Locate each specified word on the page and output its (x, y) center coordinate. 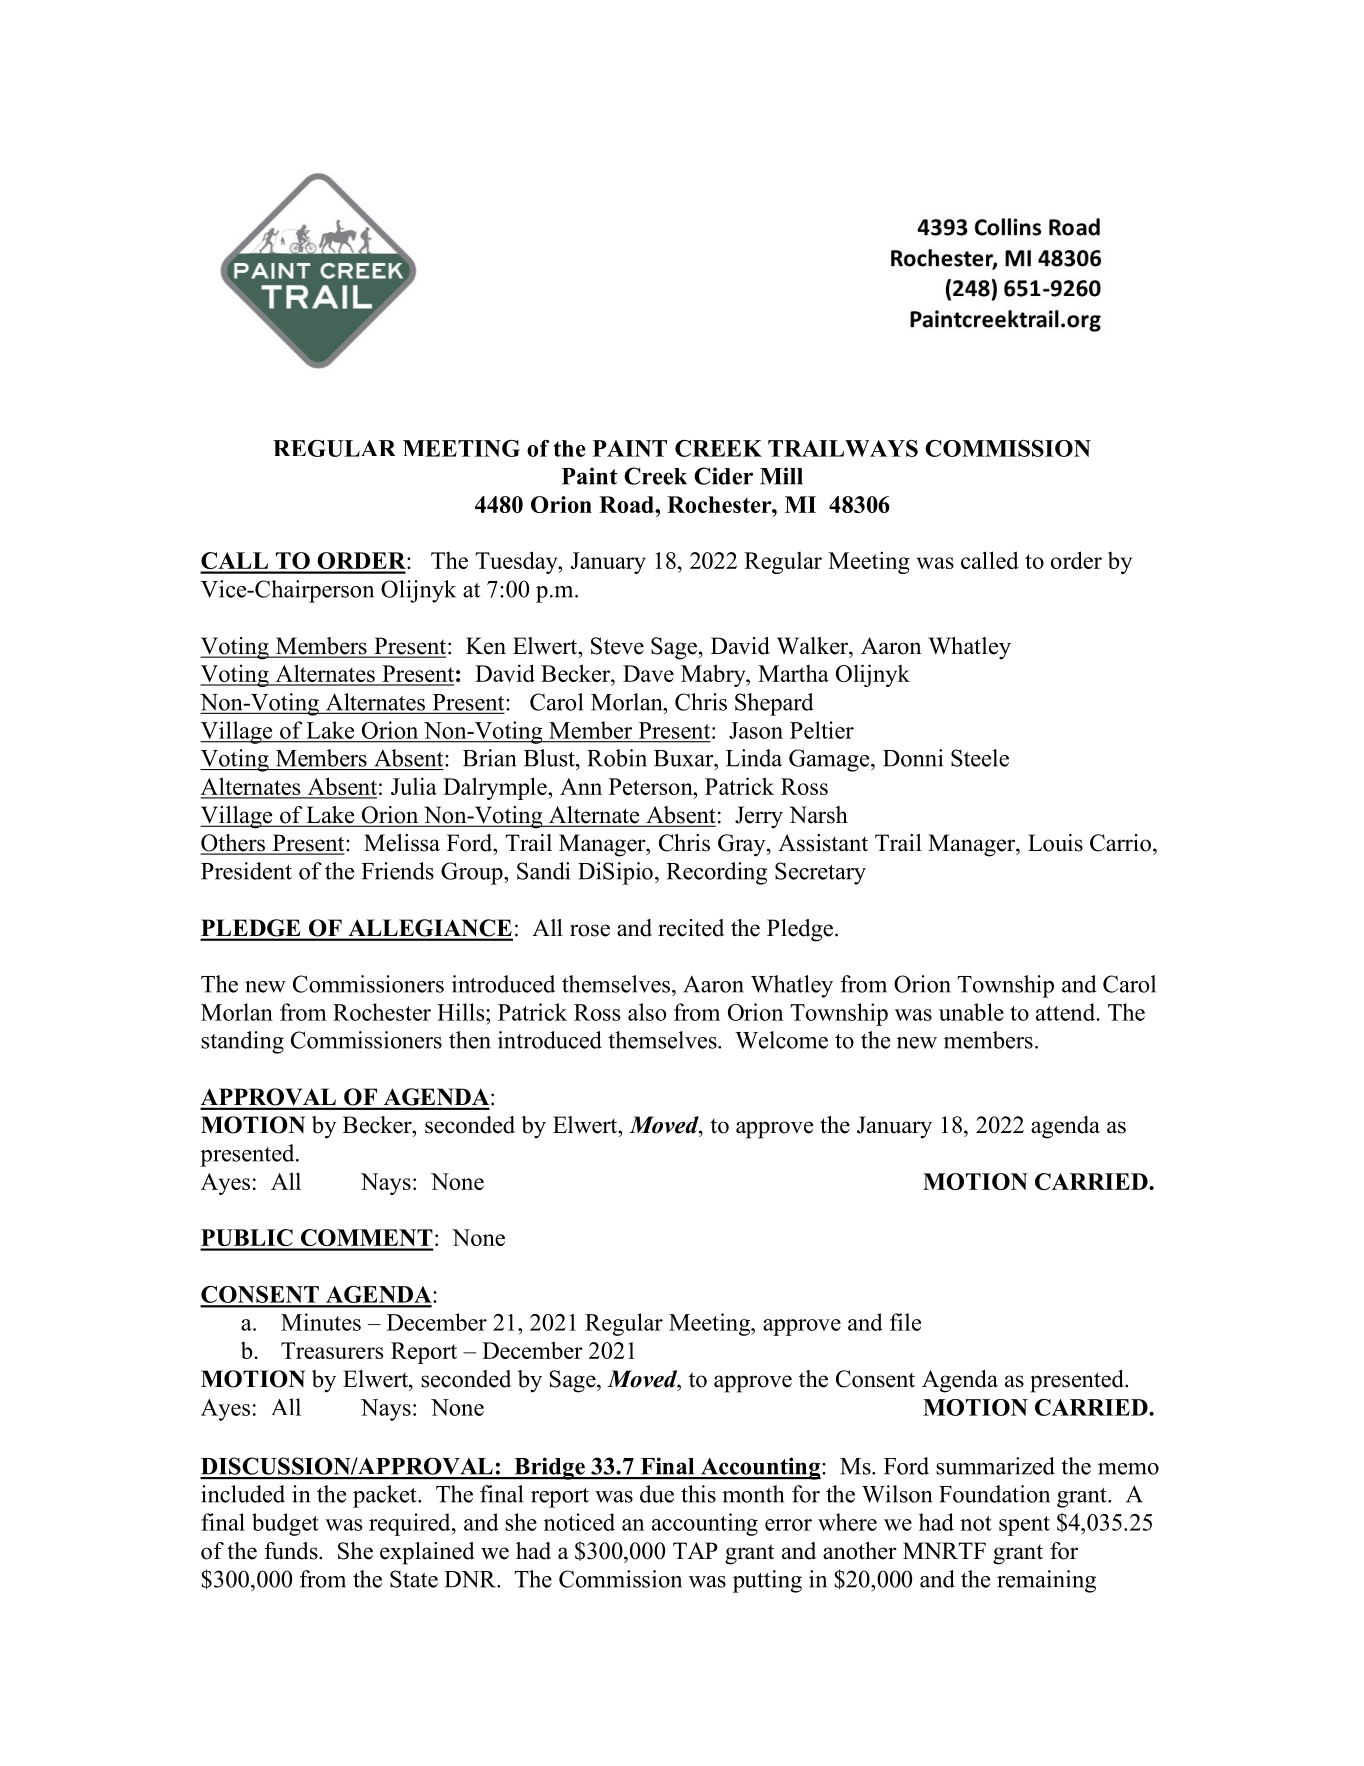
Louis (1055, 843)
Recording (716, 873)
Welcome (781, 1040)
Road (627, 504)
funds (292, 1551)
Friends (397, 871)
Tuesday (517, 562)
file (905, 1322)
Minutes (321, 1322)
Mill (781, 476)
